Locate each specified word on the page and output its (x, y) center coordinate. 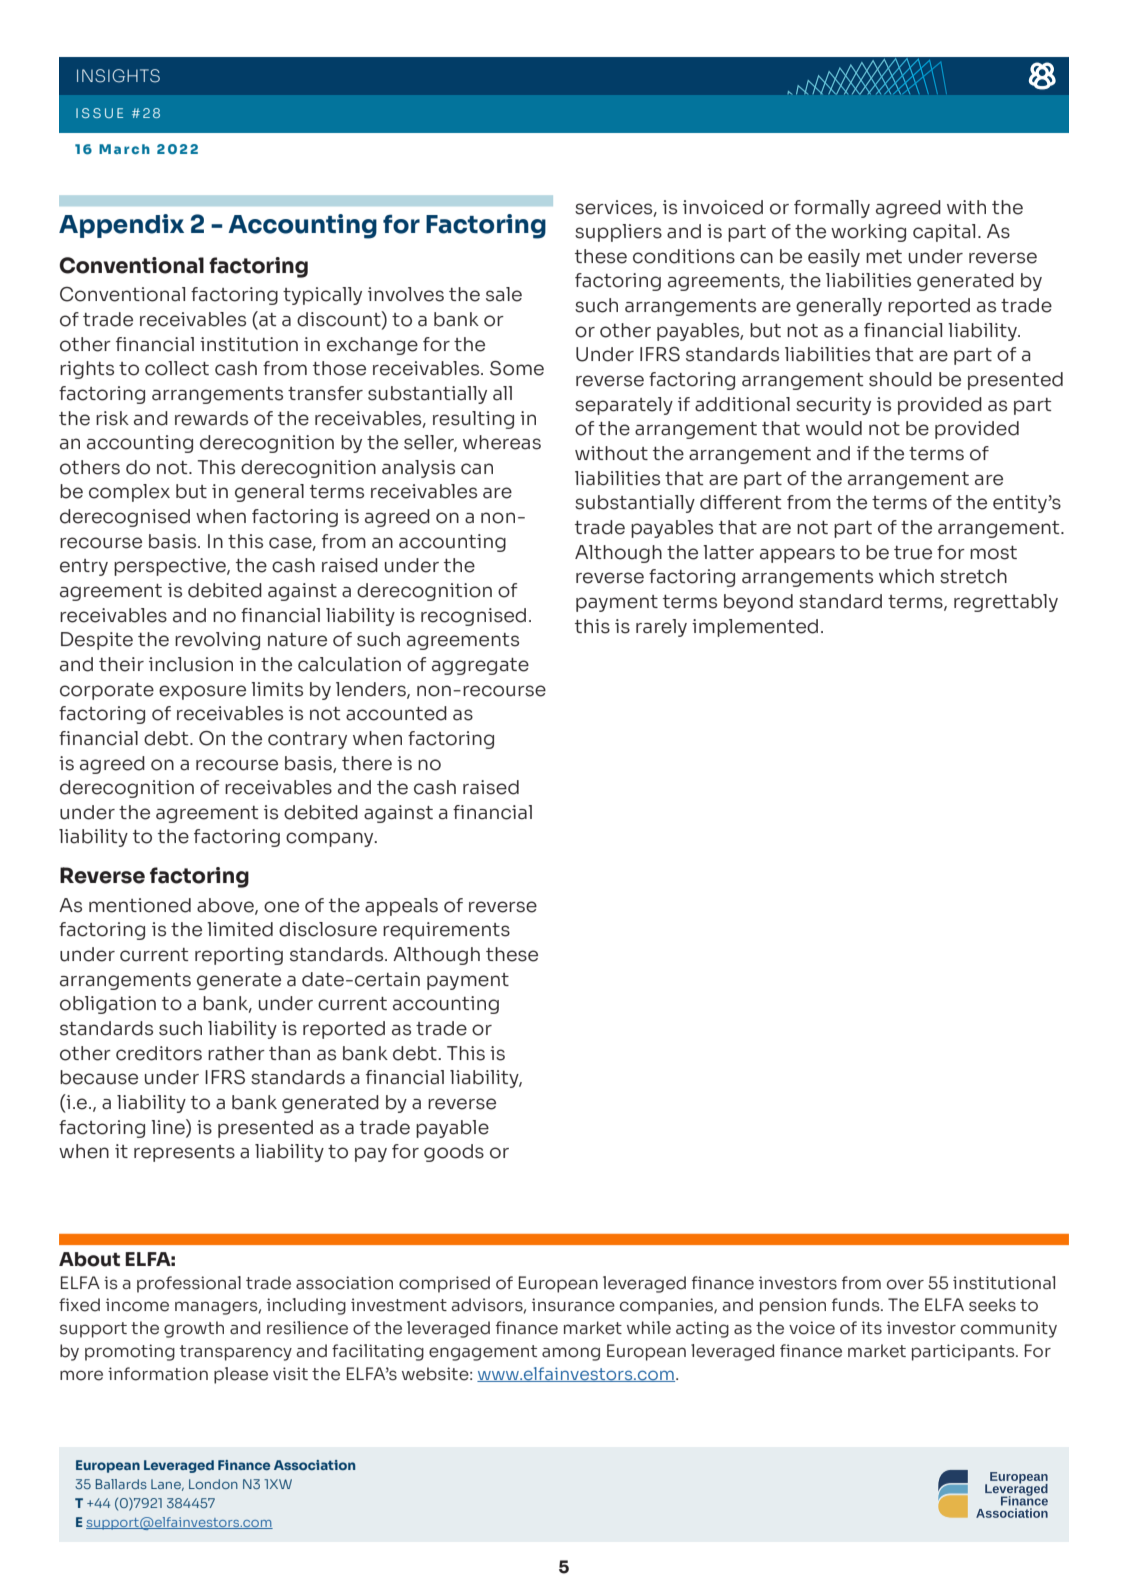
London (213, 1484)
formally (832, 209)
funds (857, 1305)
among (571, 1354)
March (124, 149)
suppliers (618, 233)
